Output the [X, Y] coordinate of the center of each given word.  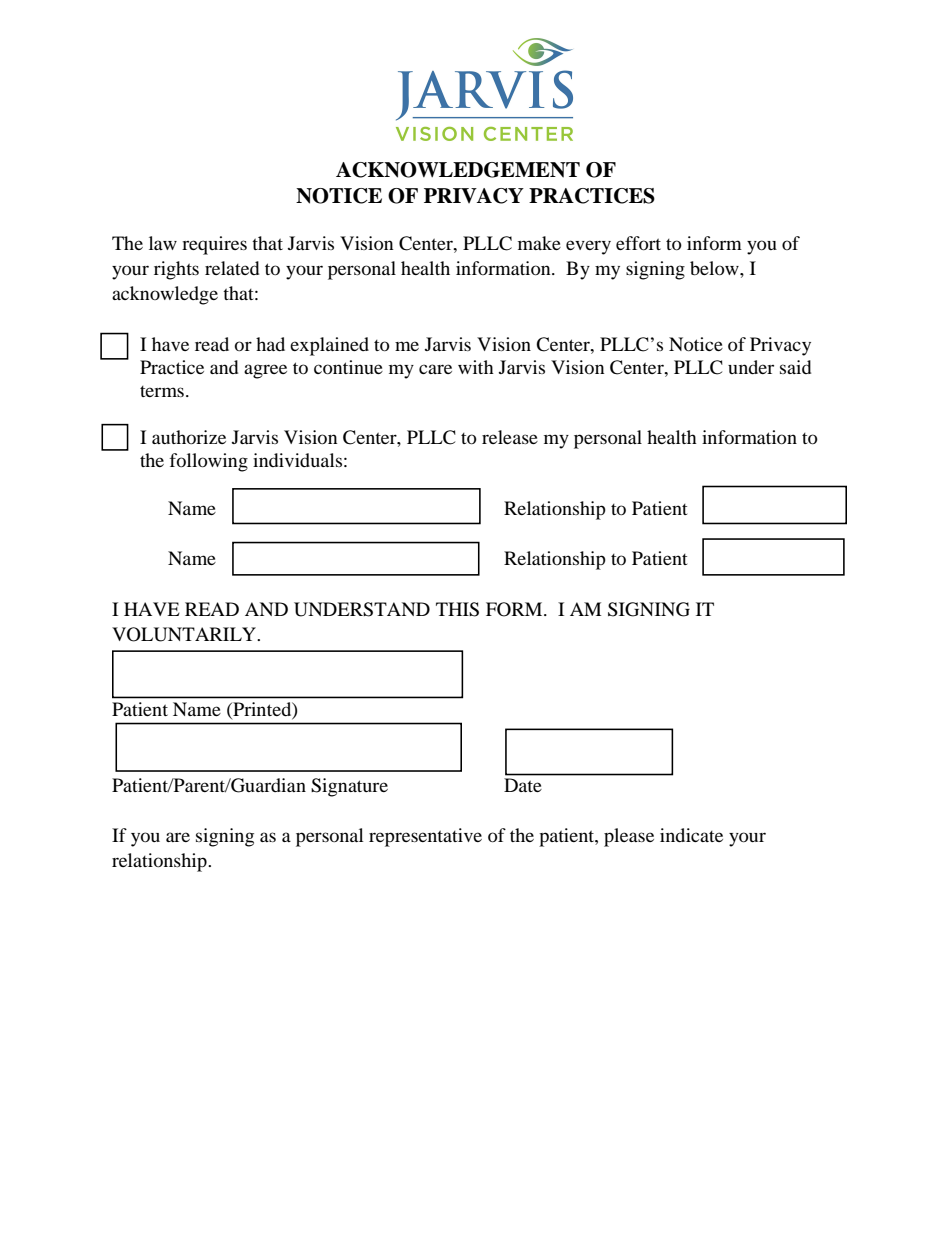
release [510, 437]
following [208, 462]
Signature [349, 787]
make [539, 243]
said [795, 367]
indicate [691, 835]
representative [425, 837]
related [232, 268]
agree [265, 371]
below [715, 268]
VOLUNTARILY [185, 634]
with [476, 367]
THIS [457, 609]
